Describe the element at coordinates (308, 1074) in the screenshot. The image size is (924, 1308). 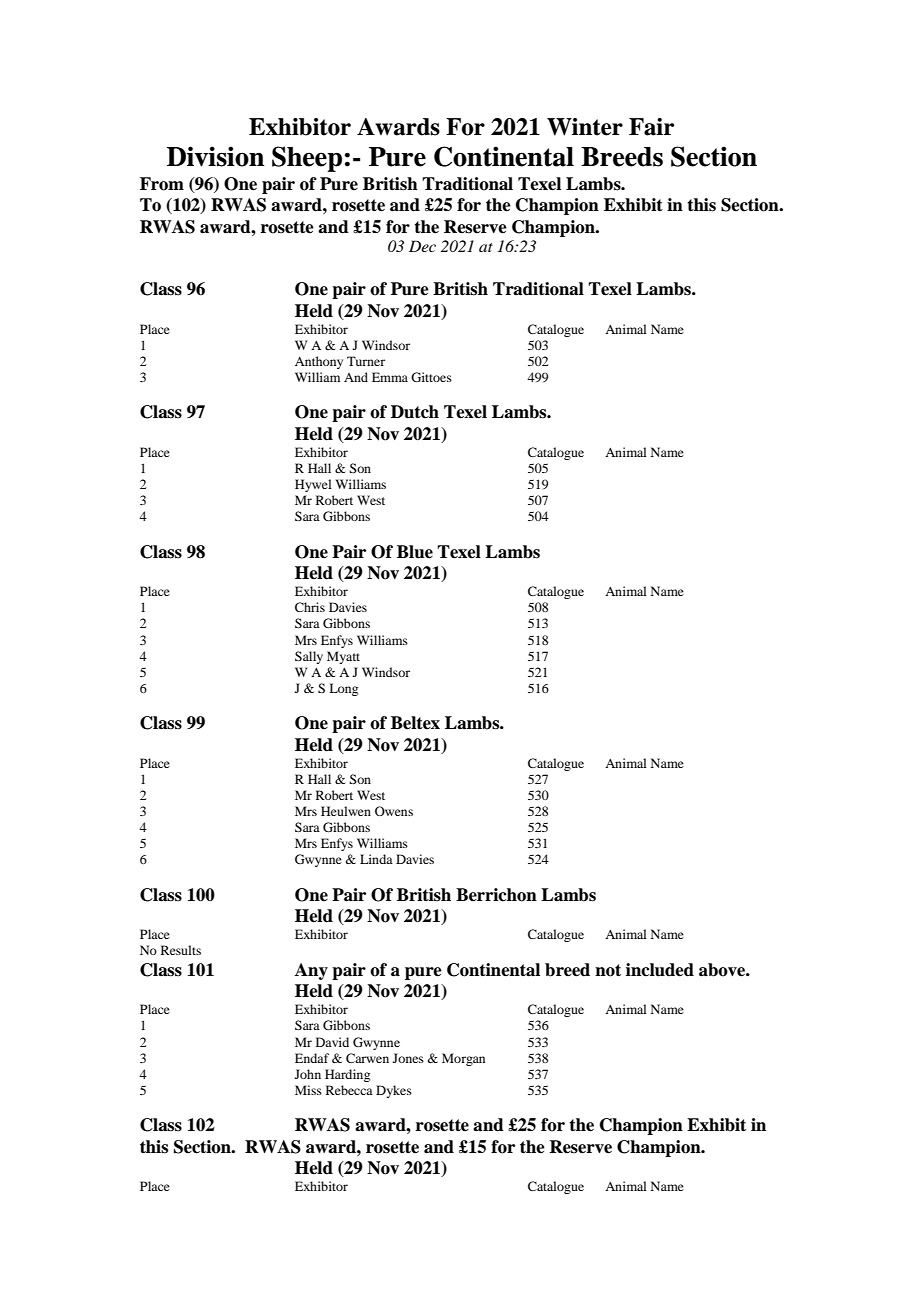
I see `John` at that location.
